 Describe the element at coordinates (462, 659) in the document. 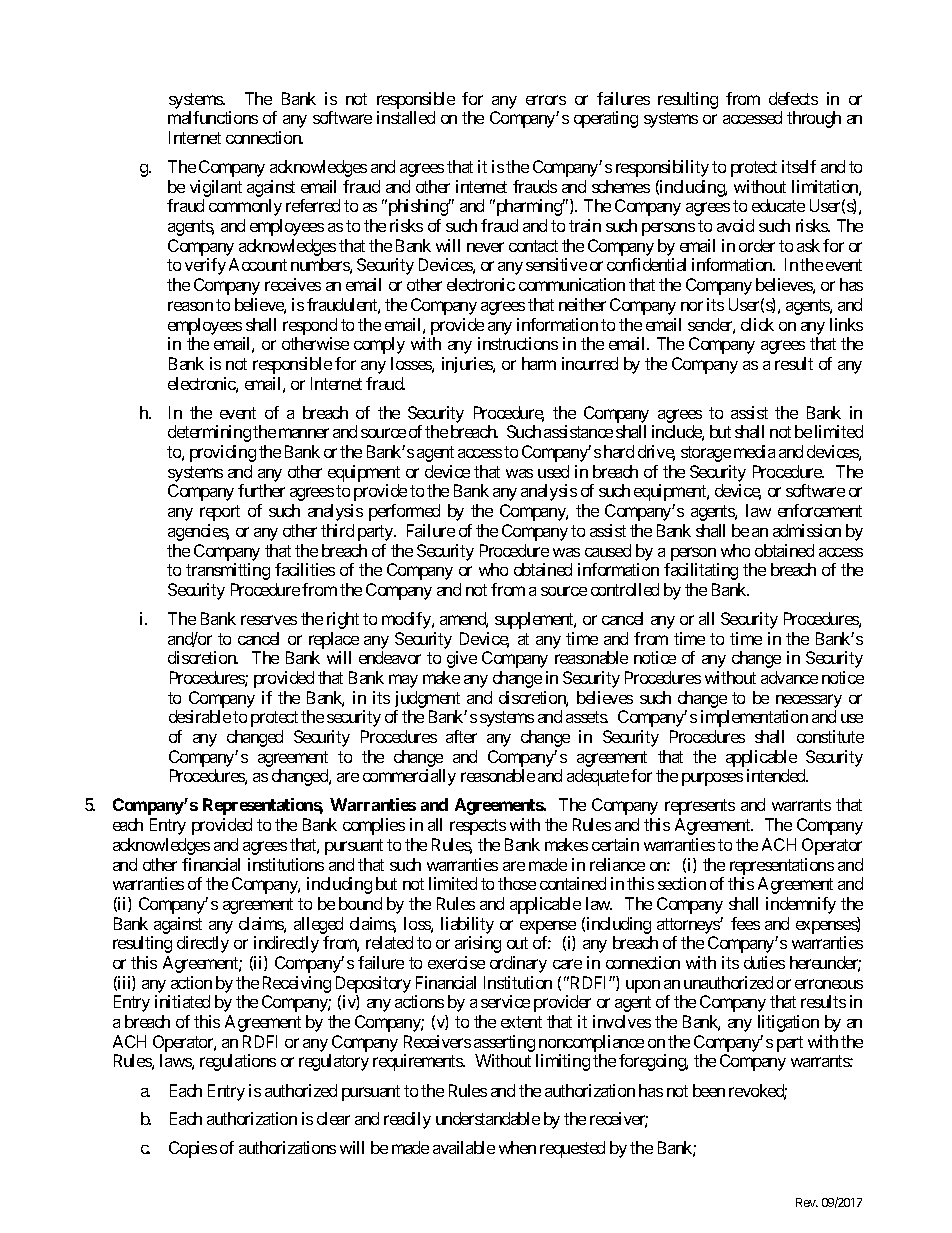

I see `give` at that location.
